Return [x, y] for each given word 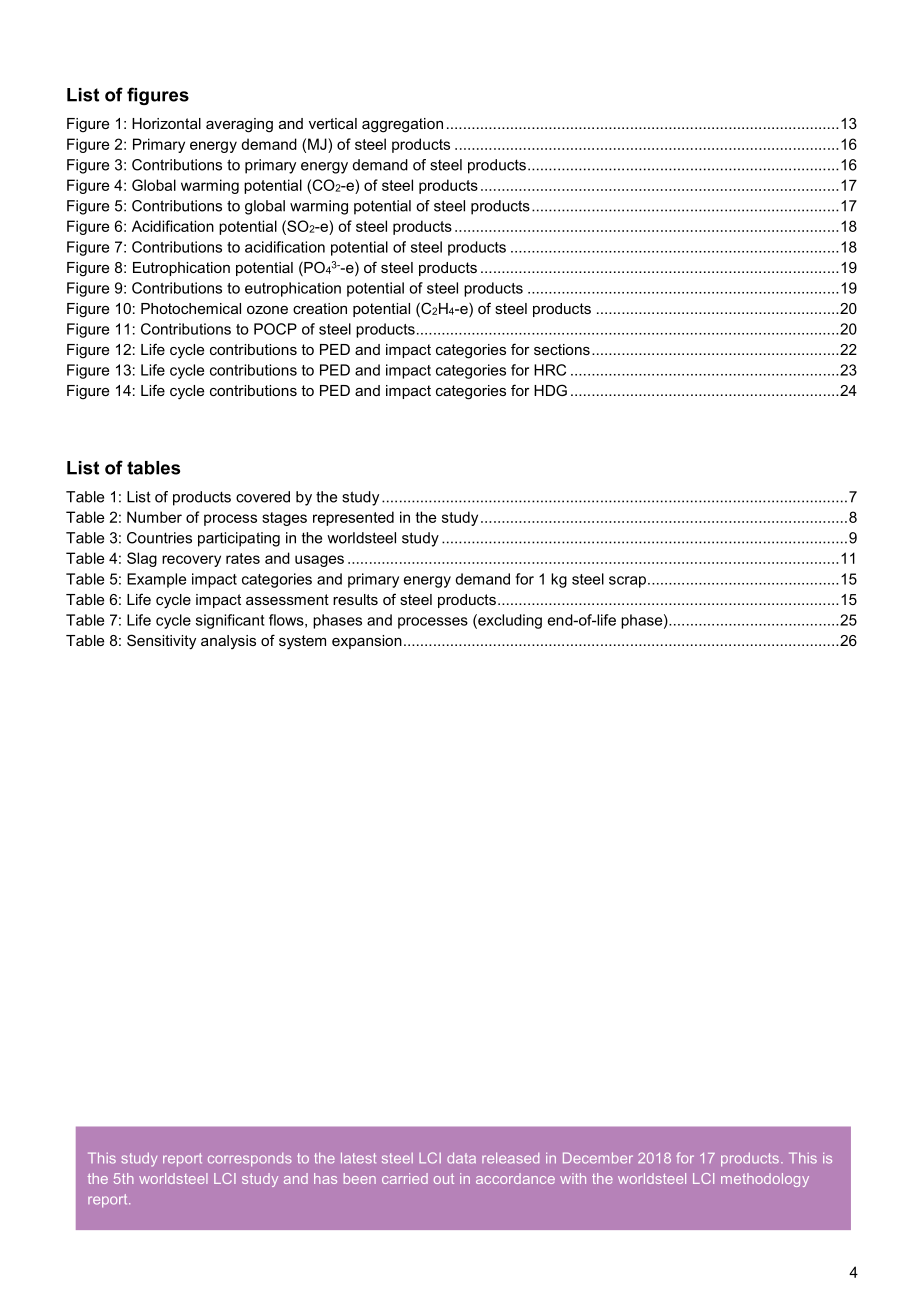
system [302, 642]
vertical [333, 123]
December [598, 1158]
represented [353, 518]
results [355, 599]
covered [263, 497]
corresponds [250, 1160]
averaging [239, 125]
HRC [550, 370]
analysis [228, 642]
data [461, 1158]
